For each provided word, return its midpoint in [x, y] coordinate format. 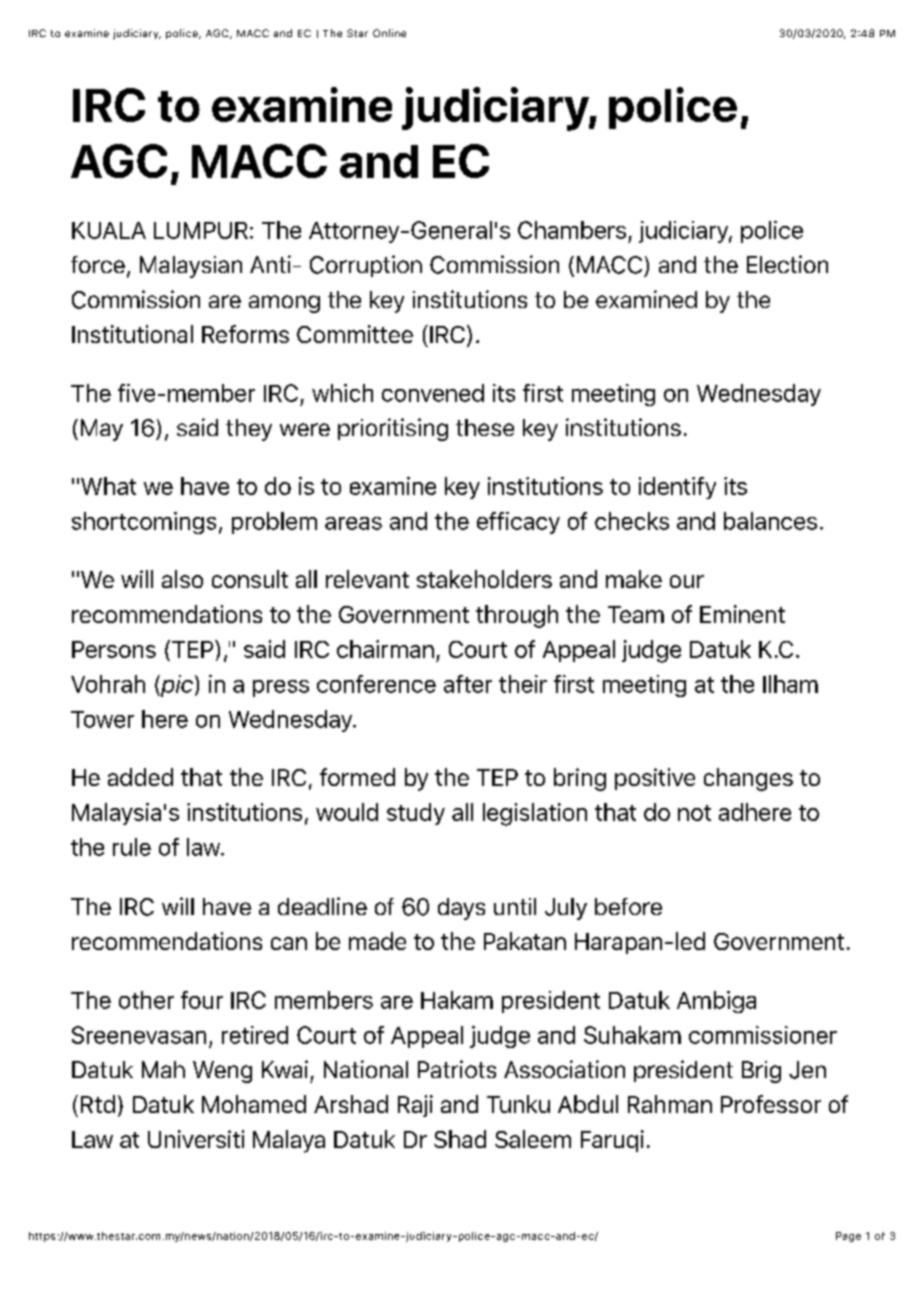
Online [389, 33]
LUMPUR [201, 230]
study [416, 814]
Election [787, 264]
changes [748, 779]
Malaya [289, 1141]
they [249, 430]
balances [770, 521]
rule [132, 847]
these [485, 427]
